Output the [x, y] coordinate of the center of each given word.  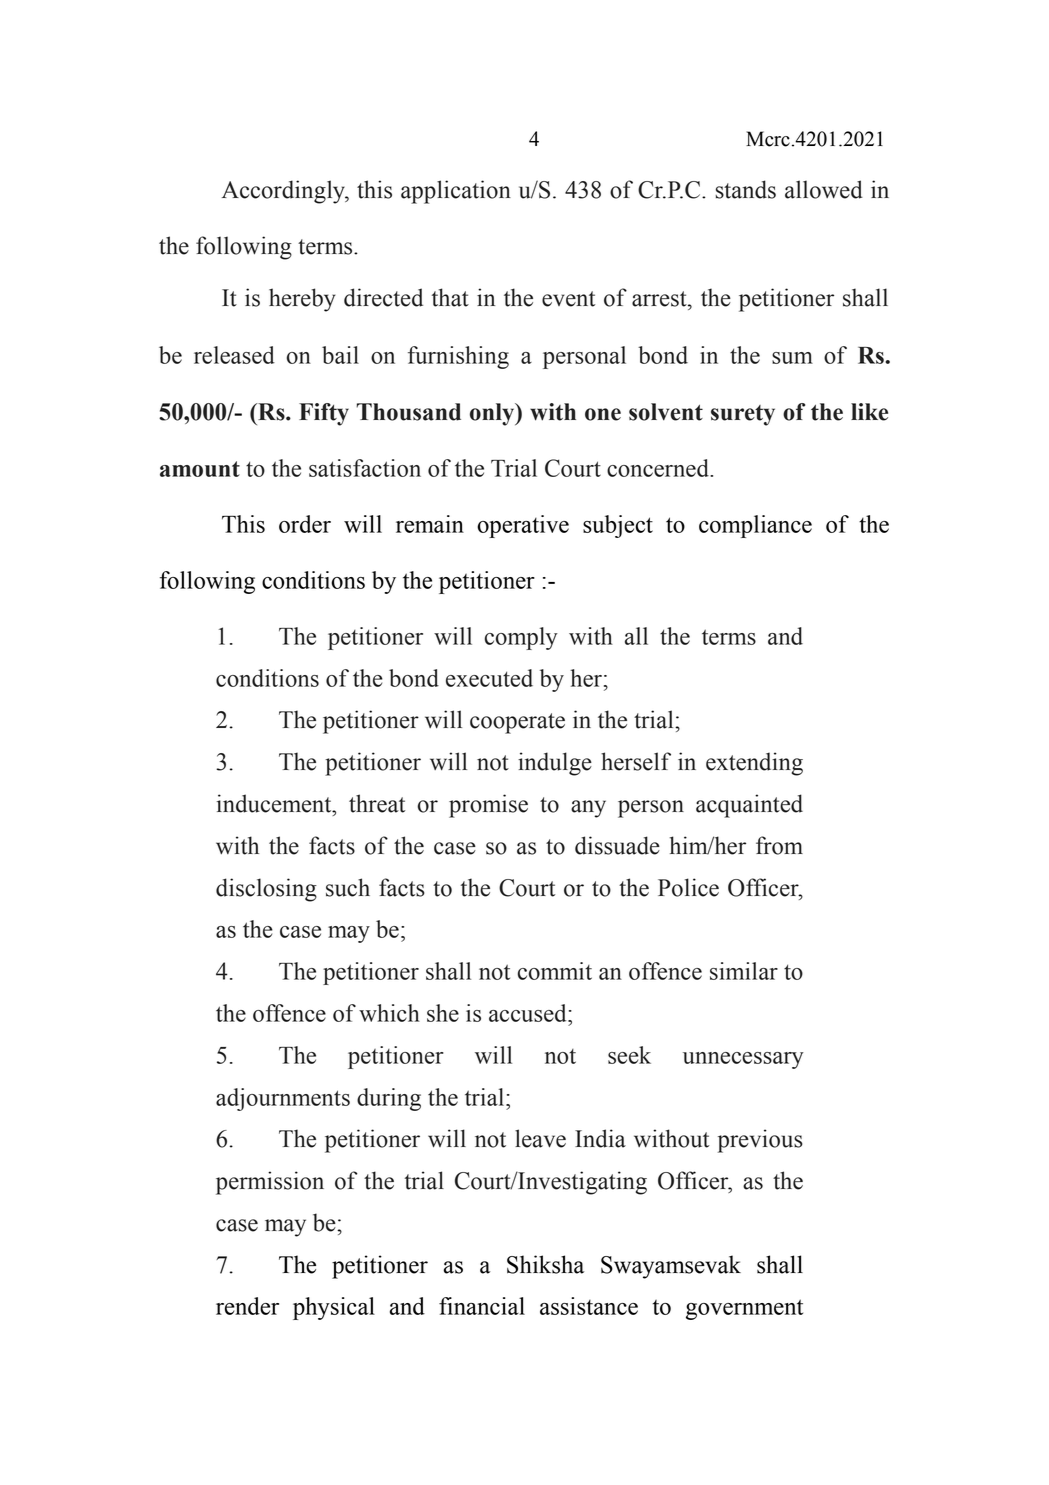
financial [482, 1306]
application [456, 192]
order [305, 524]
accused [529, 1013]
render [247, 1306]
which [389, 1013]
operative [523, 526]
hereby [302, 300]
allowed [824, 189]
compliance [755, 526]
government [744, 1309]
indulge [555, 764]
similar [744, 971]
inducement [275, 803]
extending [754, 764]
